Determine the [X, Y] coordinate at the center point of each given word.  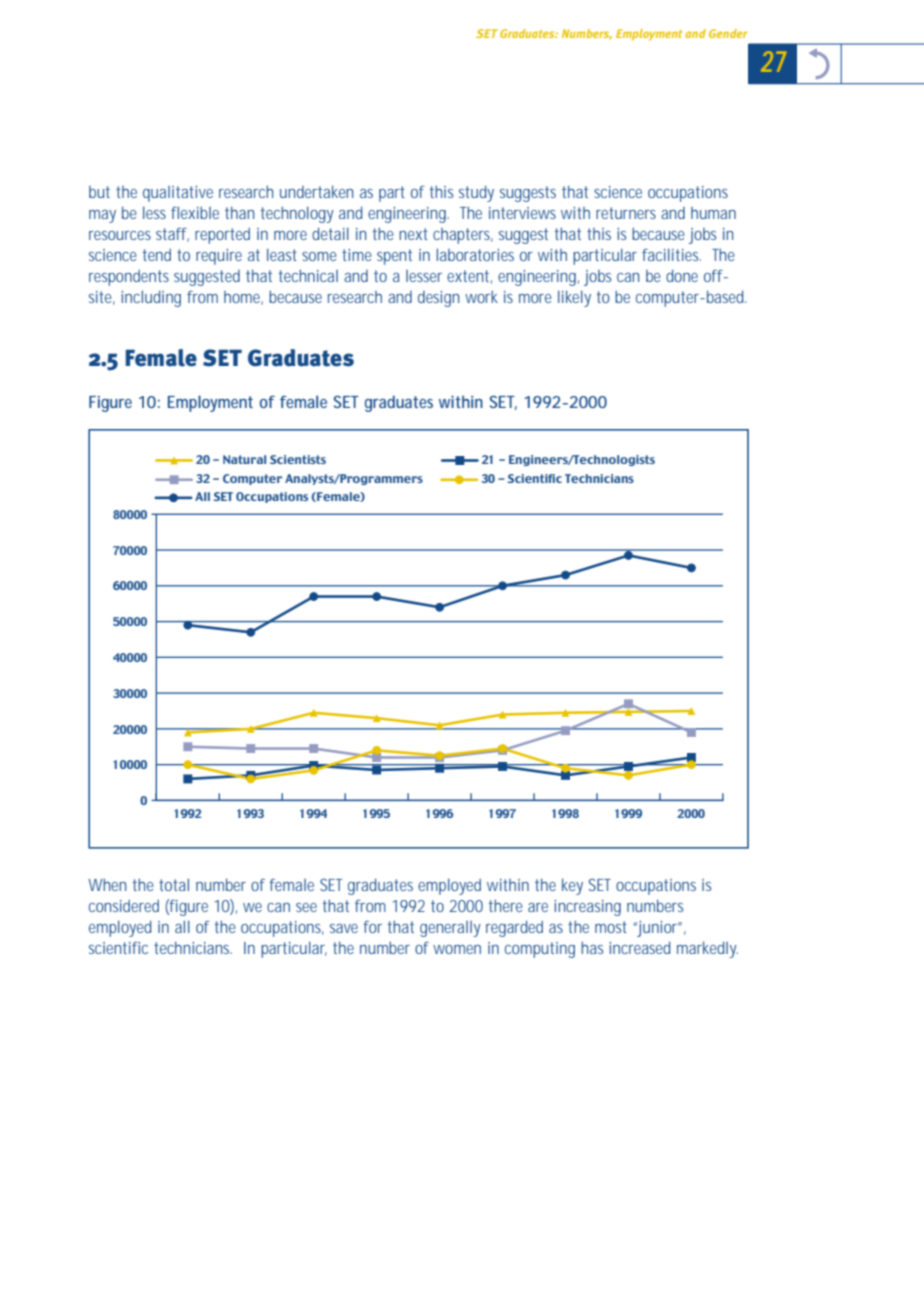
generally [450, 929]
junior [657, 929]
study [476, 194]
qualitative [178, 194]
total [174, 885]
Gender [728, 33]
